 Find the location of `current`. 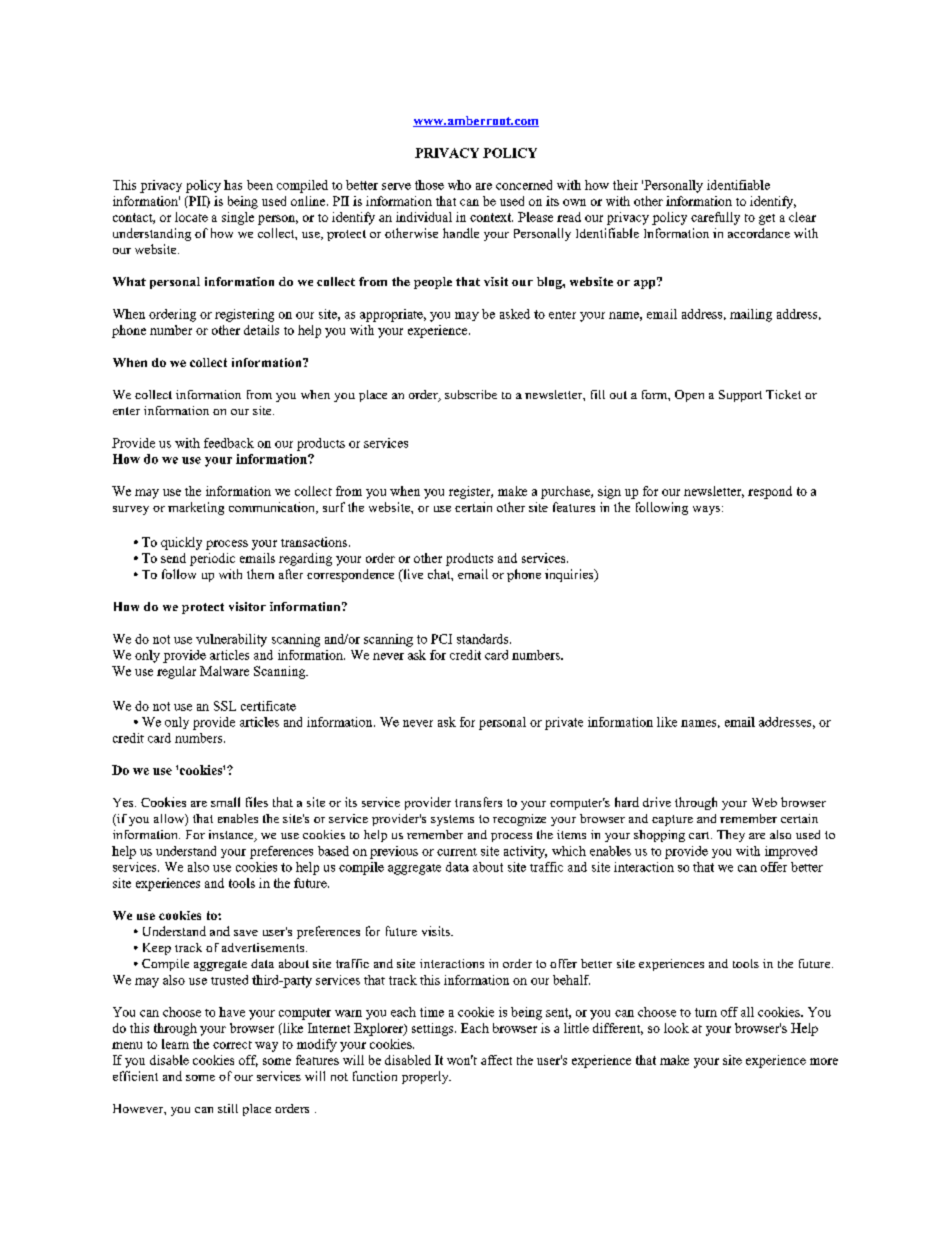

current is located at coordinates (457, 852).
